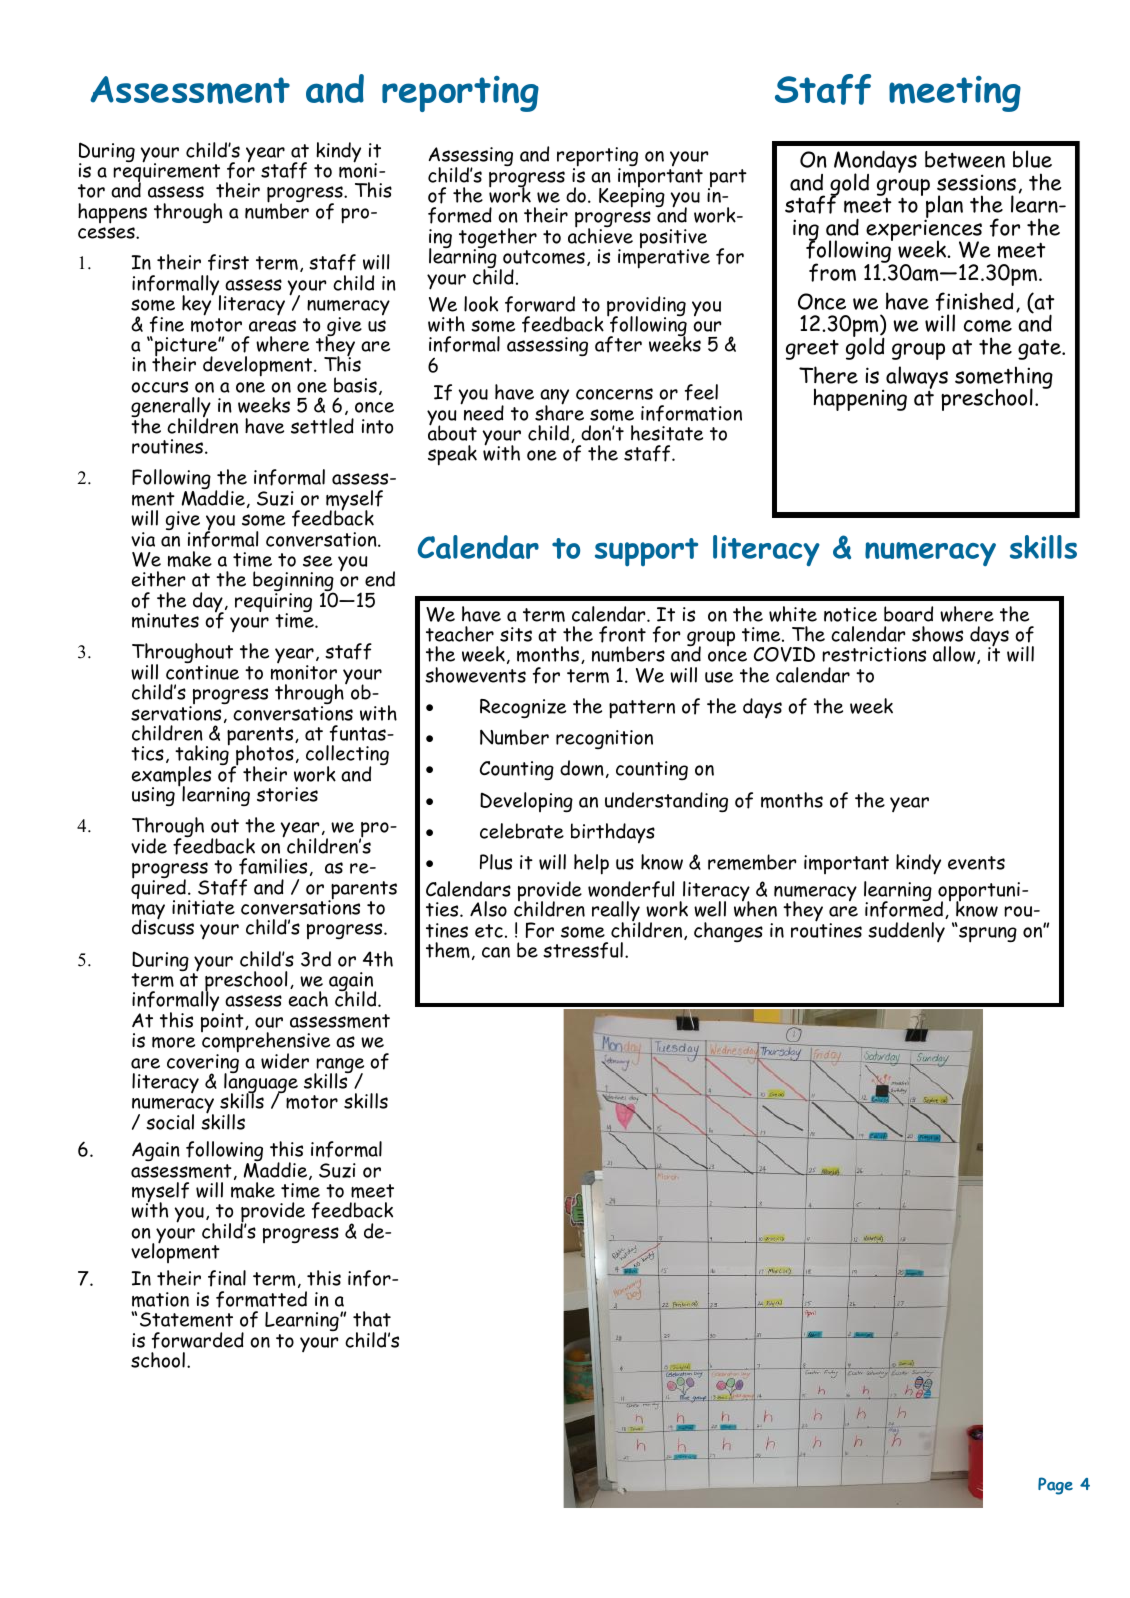 Image resolution: width=1130 pixels, height=1598 pixels. What do you see at coordinates (632, 196) in the page?
I see `Keeping` at bounding box center [632, 196].
